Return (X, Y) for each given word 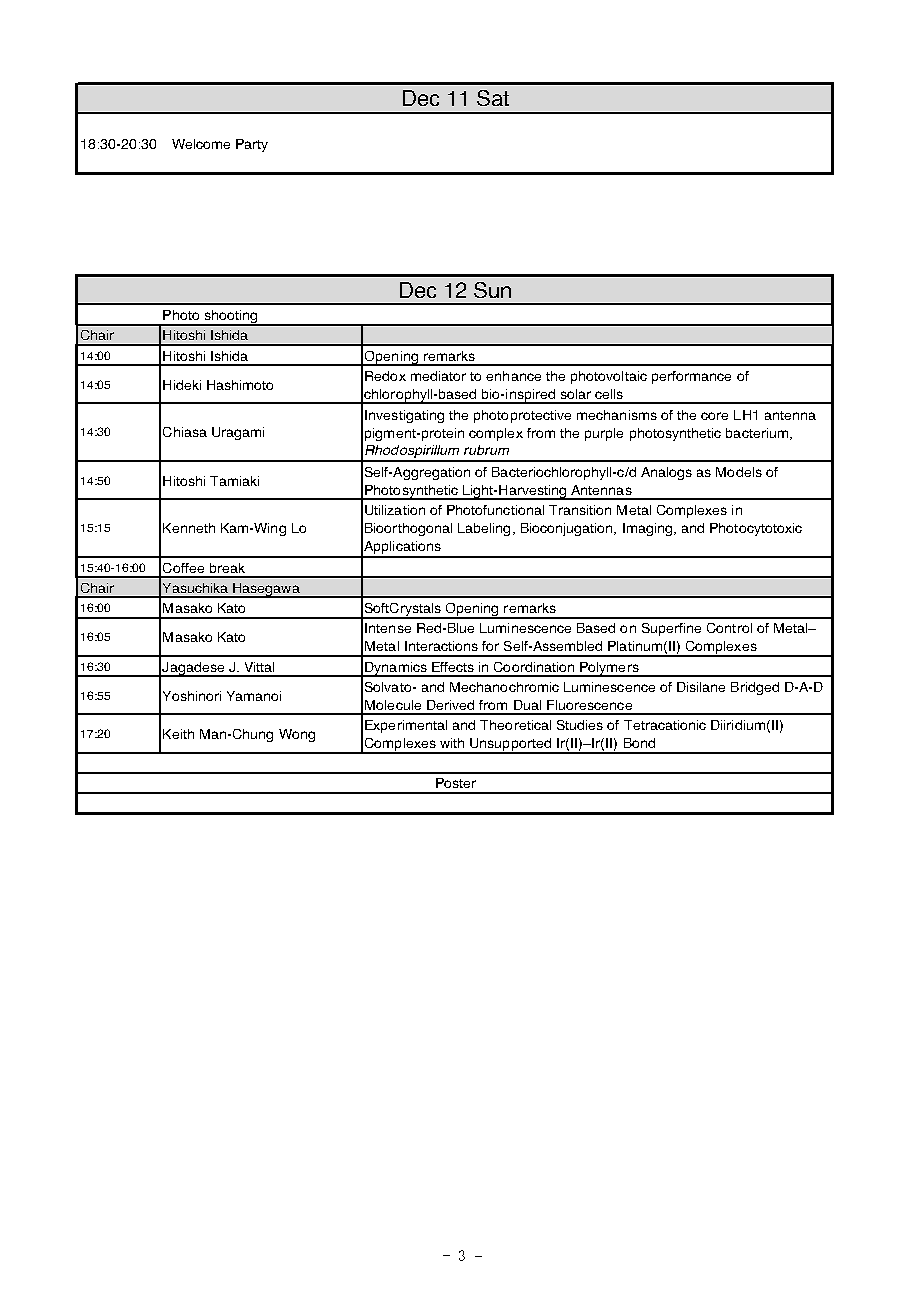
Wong (297, 735)
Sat (493, 98)
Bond (639, 743)
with (452, 743)
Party (252, 145)
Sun (492, 290)
